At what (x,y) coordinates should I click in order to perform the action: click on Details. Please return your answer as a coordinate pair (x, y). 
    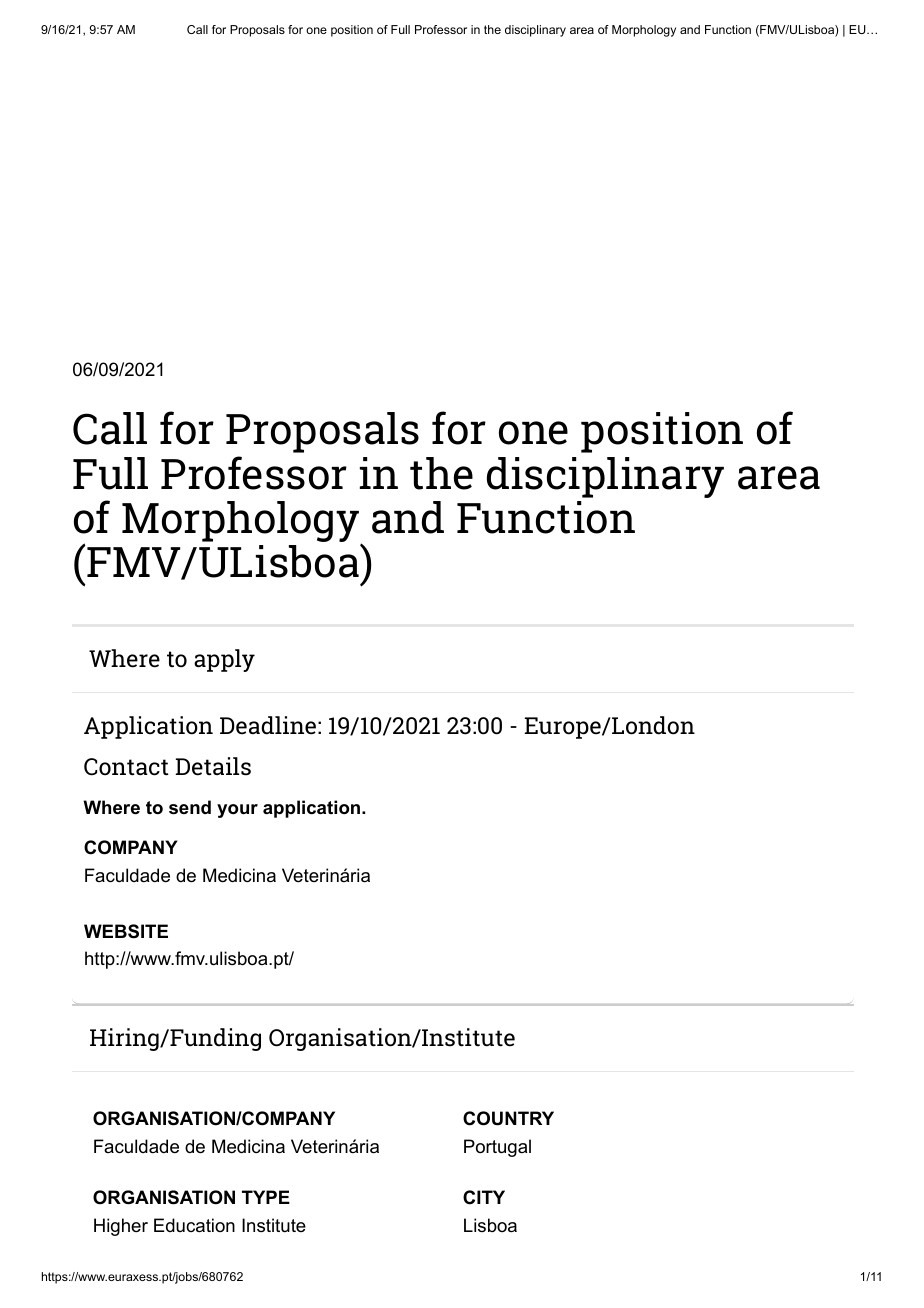
    Looking at the image, I should click on (213, 766).
